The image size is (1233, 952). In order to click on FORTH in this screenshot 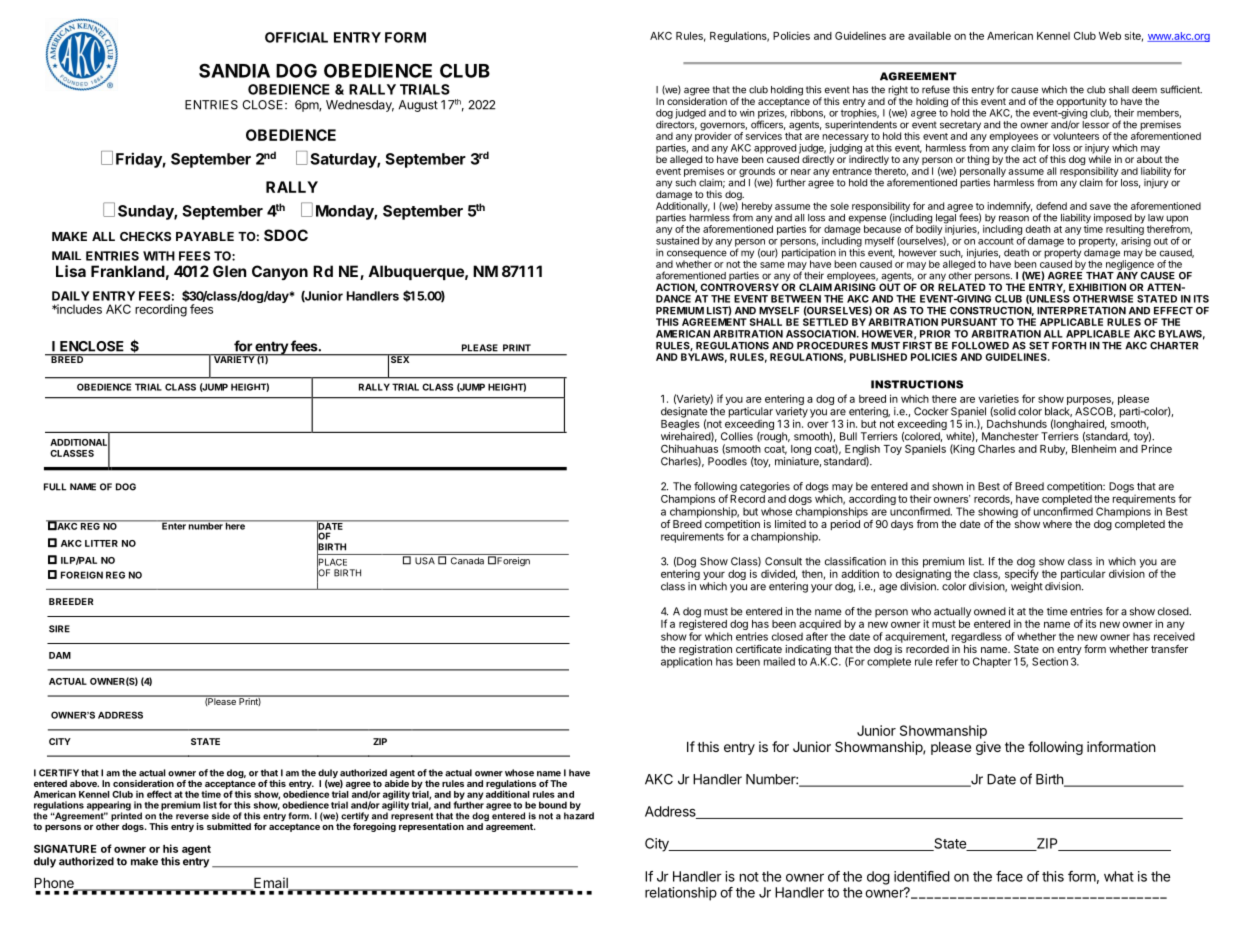, I will do `click(1069, 346)`.
